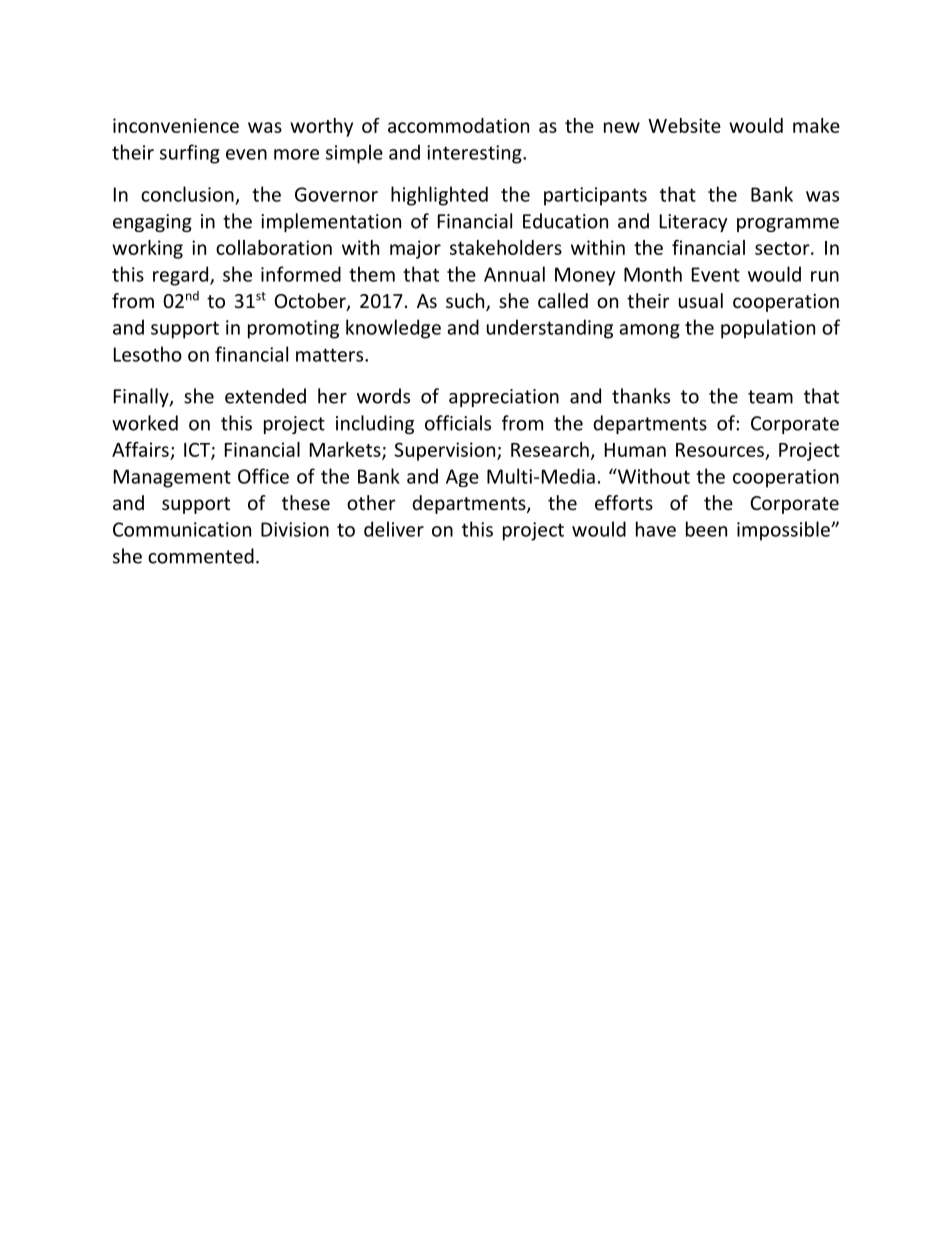  What do you see at coordinates (770, 397) in the image?
I see `team` at bounding box center [770, 397].
